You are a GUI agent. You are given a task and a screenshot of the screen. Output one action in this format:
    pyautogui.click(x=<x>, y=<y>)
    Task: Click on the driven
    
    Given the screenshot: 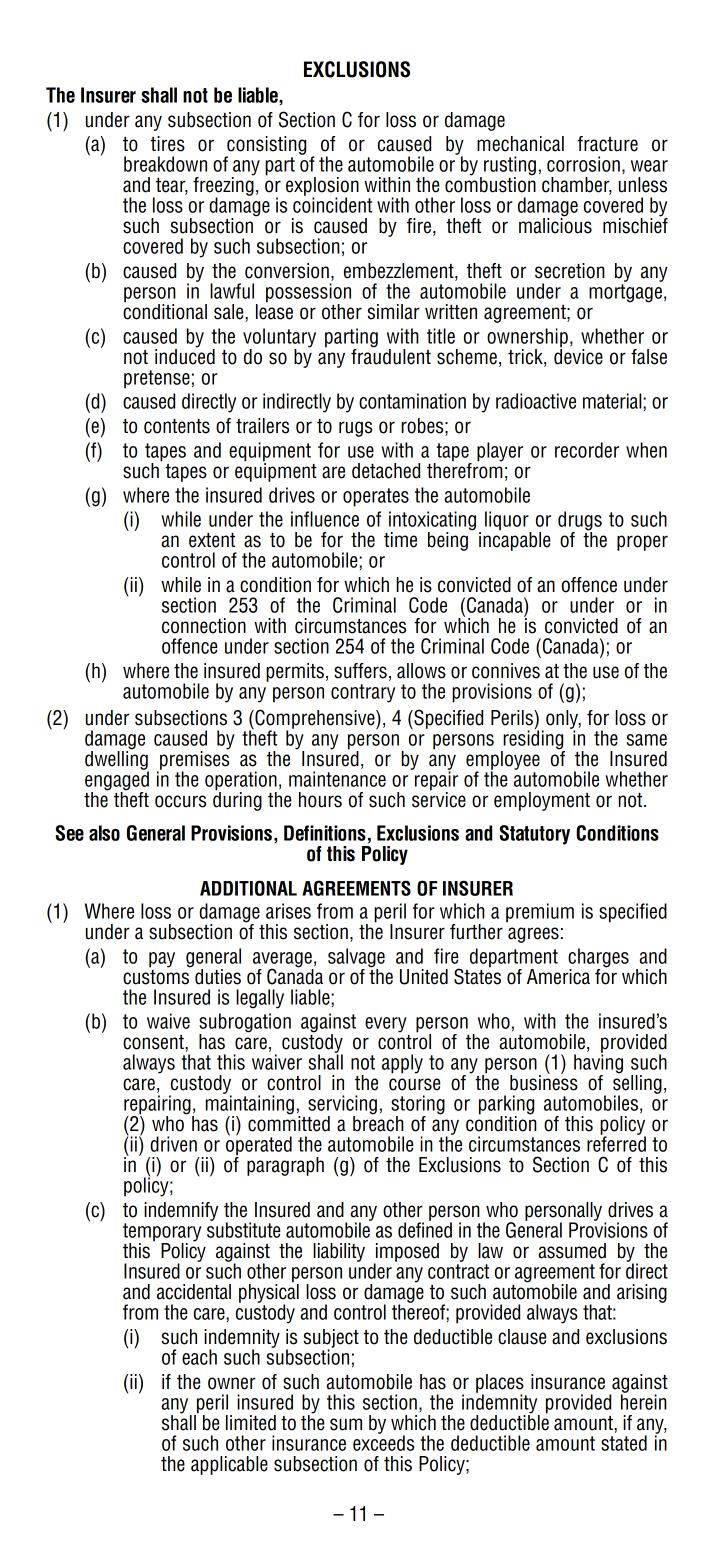 What is the action you would take?
    pyautogui.click(x=173, y=1144)
